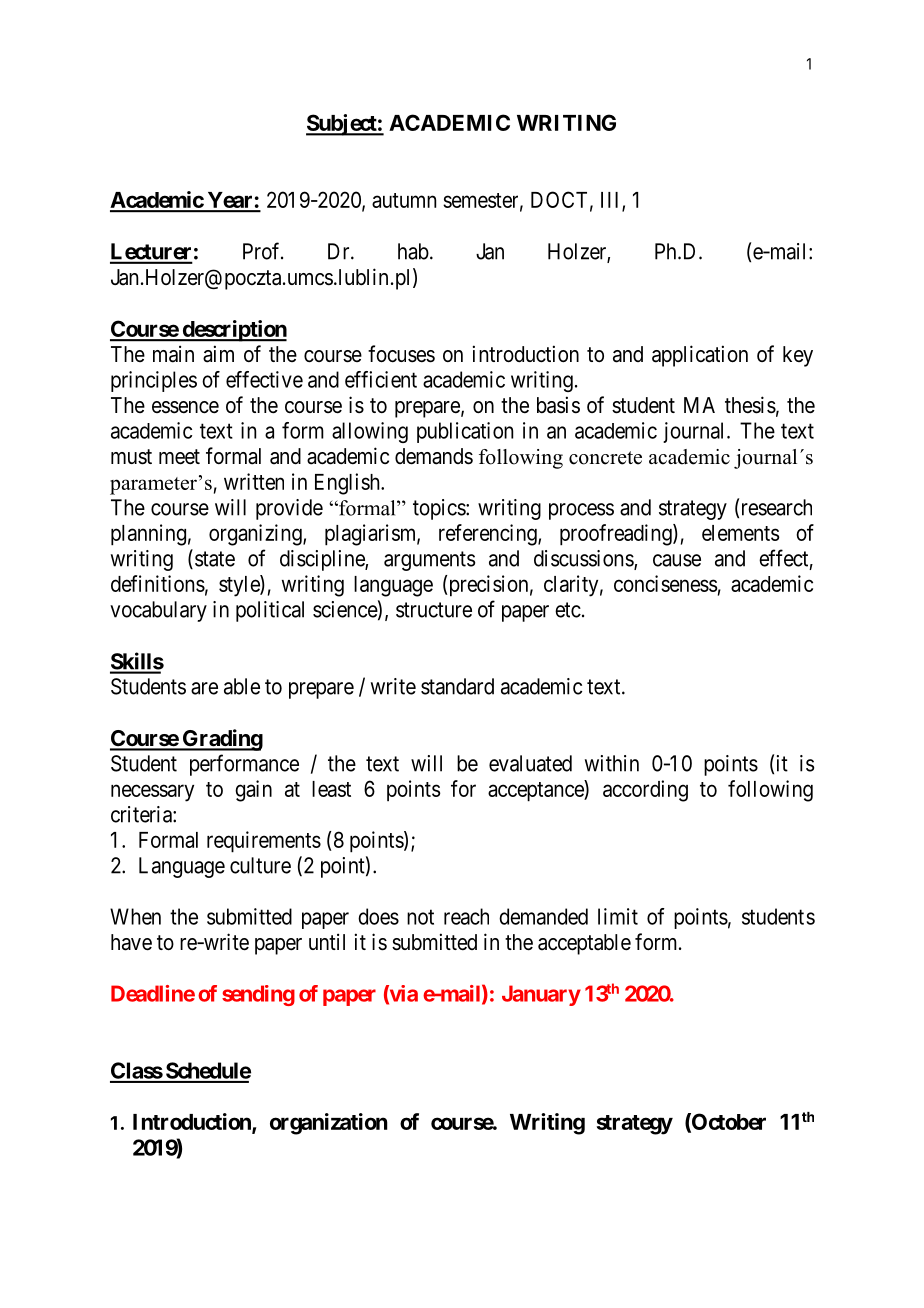 This screenshot has height=1308, width=924. What do you see at coordinates (253, 791) in the screenshot?
I see `gain` at bounding box center [253, 791].
